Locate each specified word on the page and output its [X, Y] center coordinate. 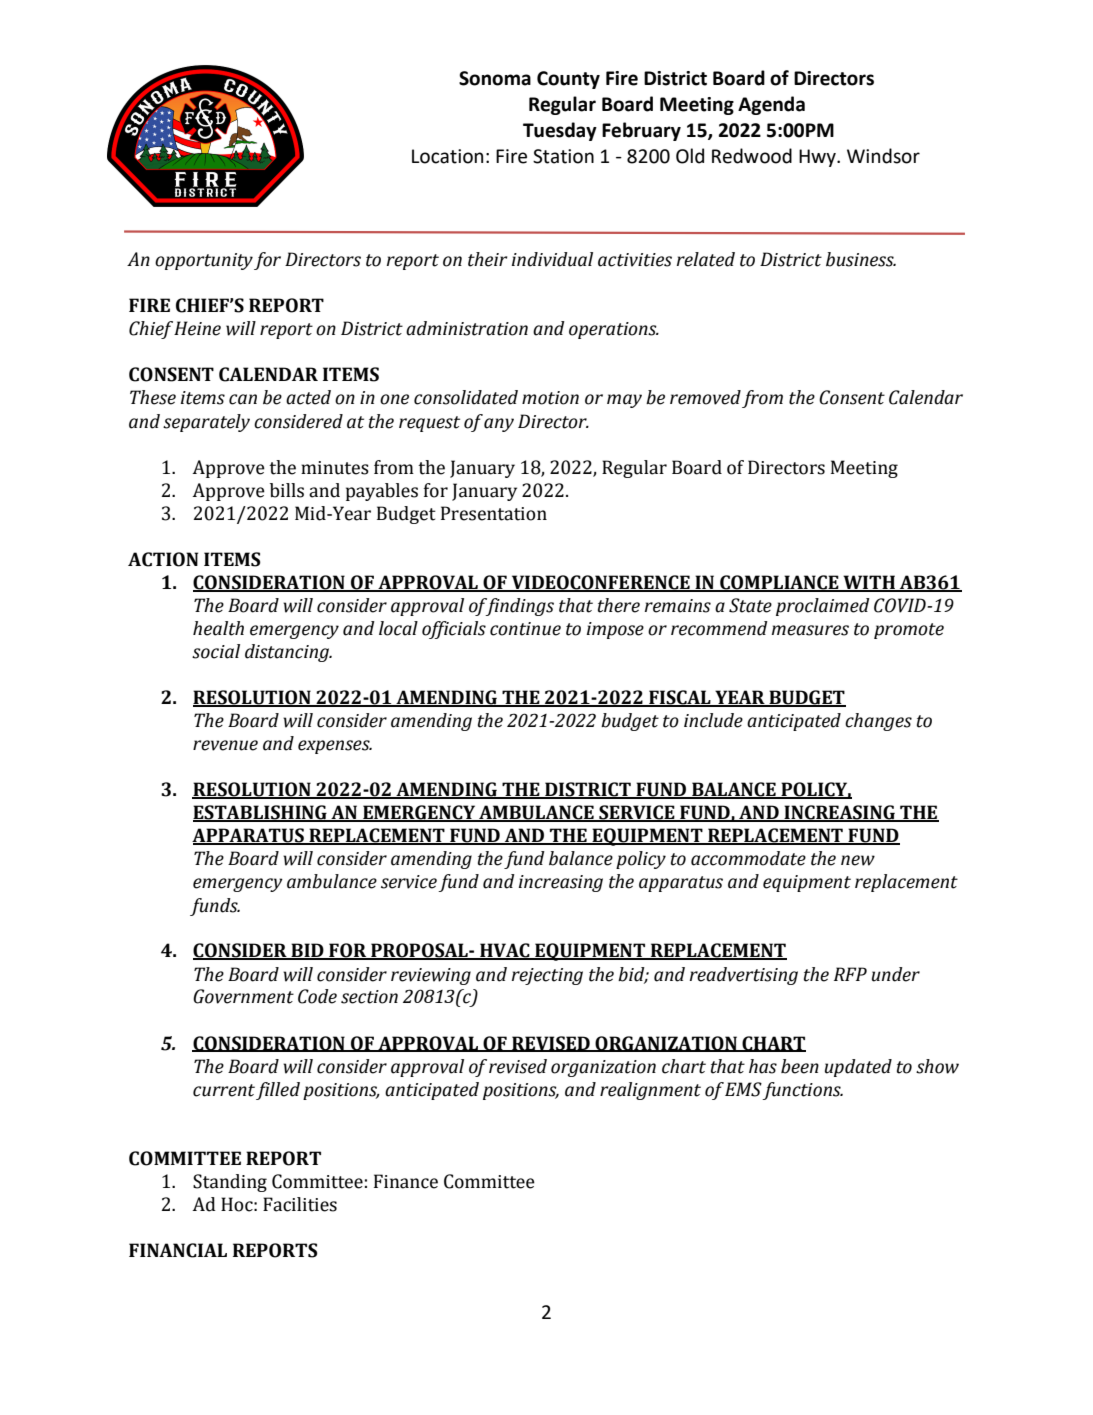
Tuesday [560, 131]
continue [525, 629]
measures [810, 630]
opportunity [204, 261]
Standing [230, 1183]
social [216, 651]
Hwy [818, 158]
